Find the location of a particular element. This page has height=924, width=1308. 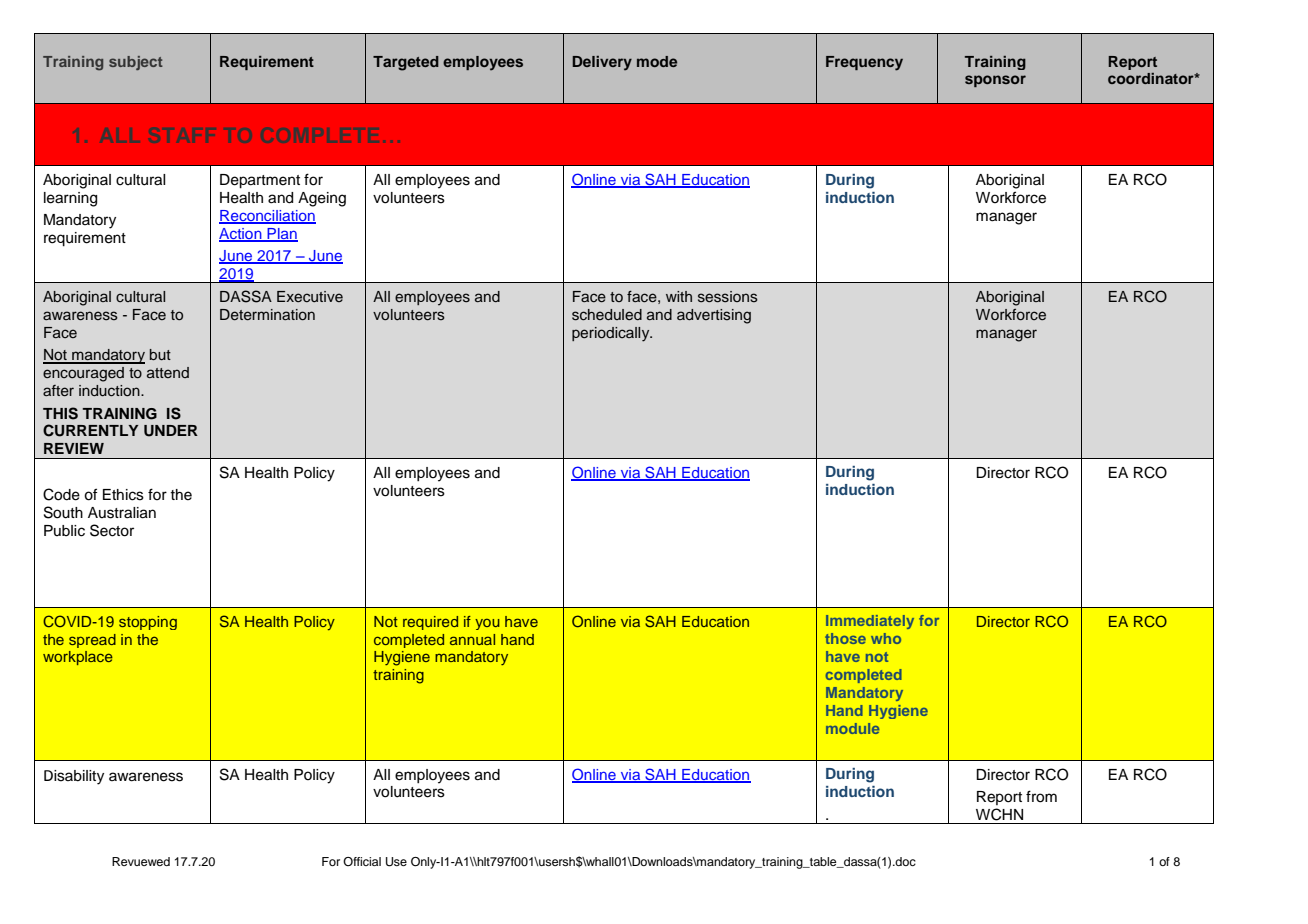

subject is located at coordinates (136, 63).
